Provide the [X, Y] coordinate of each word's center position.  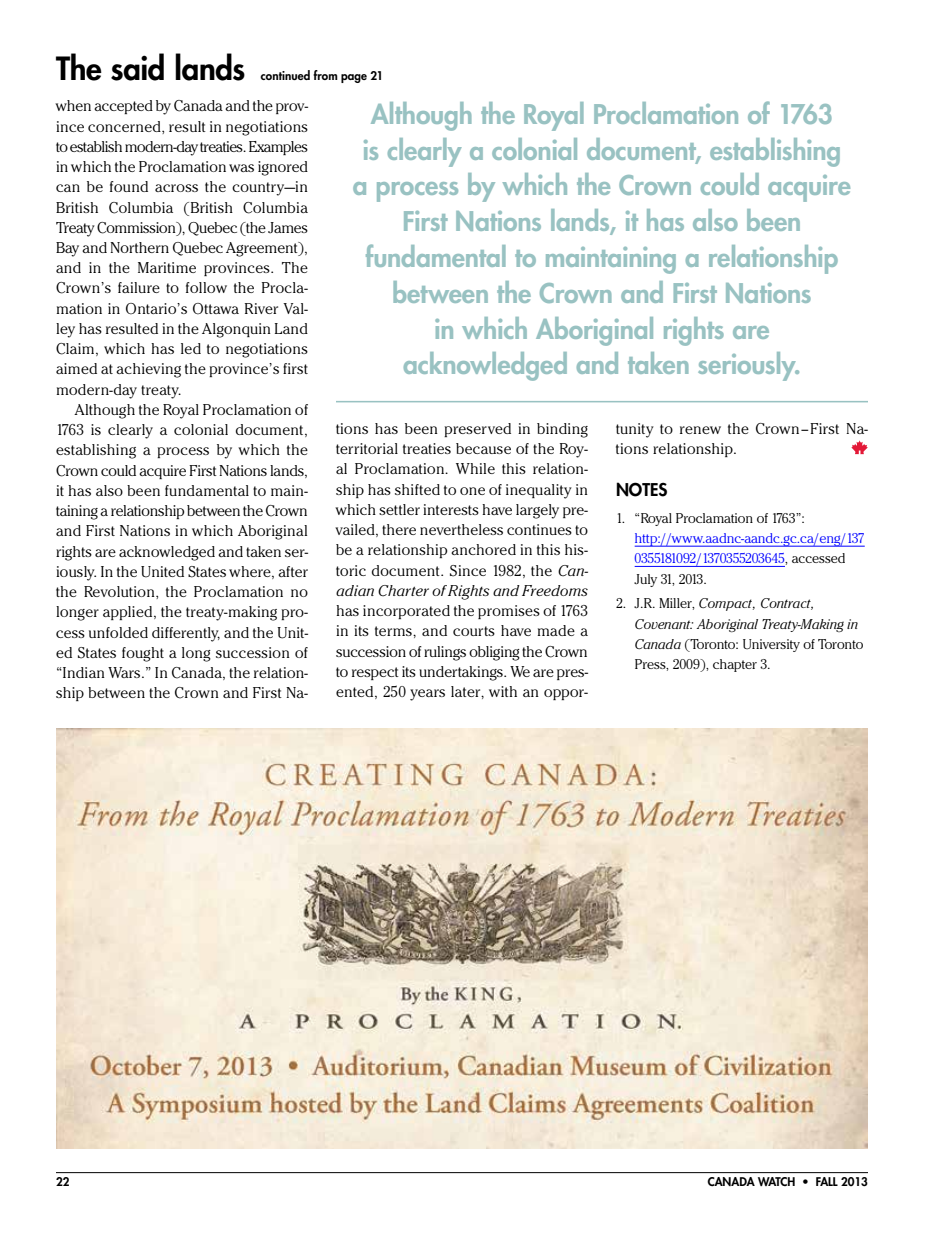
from [325, 75]
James [288, 228]
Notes [641, 489]
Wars [125, 672]
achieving [148, 370]
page [354, 78]
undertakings [462, 673]
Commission [137, 228]
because [483, 448]
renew [700, 430]
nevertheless [461, 529]
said [137, 67]
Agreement [263, 249]
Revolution [120, 592]
